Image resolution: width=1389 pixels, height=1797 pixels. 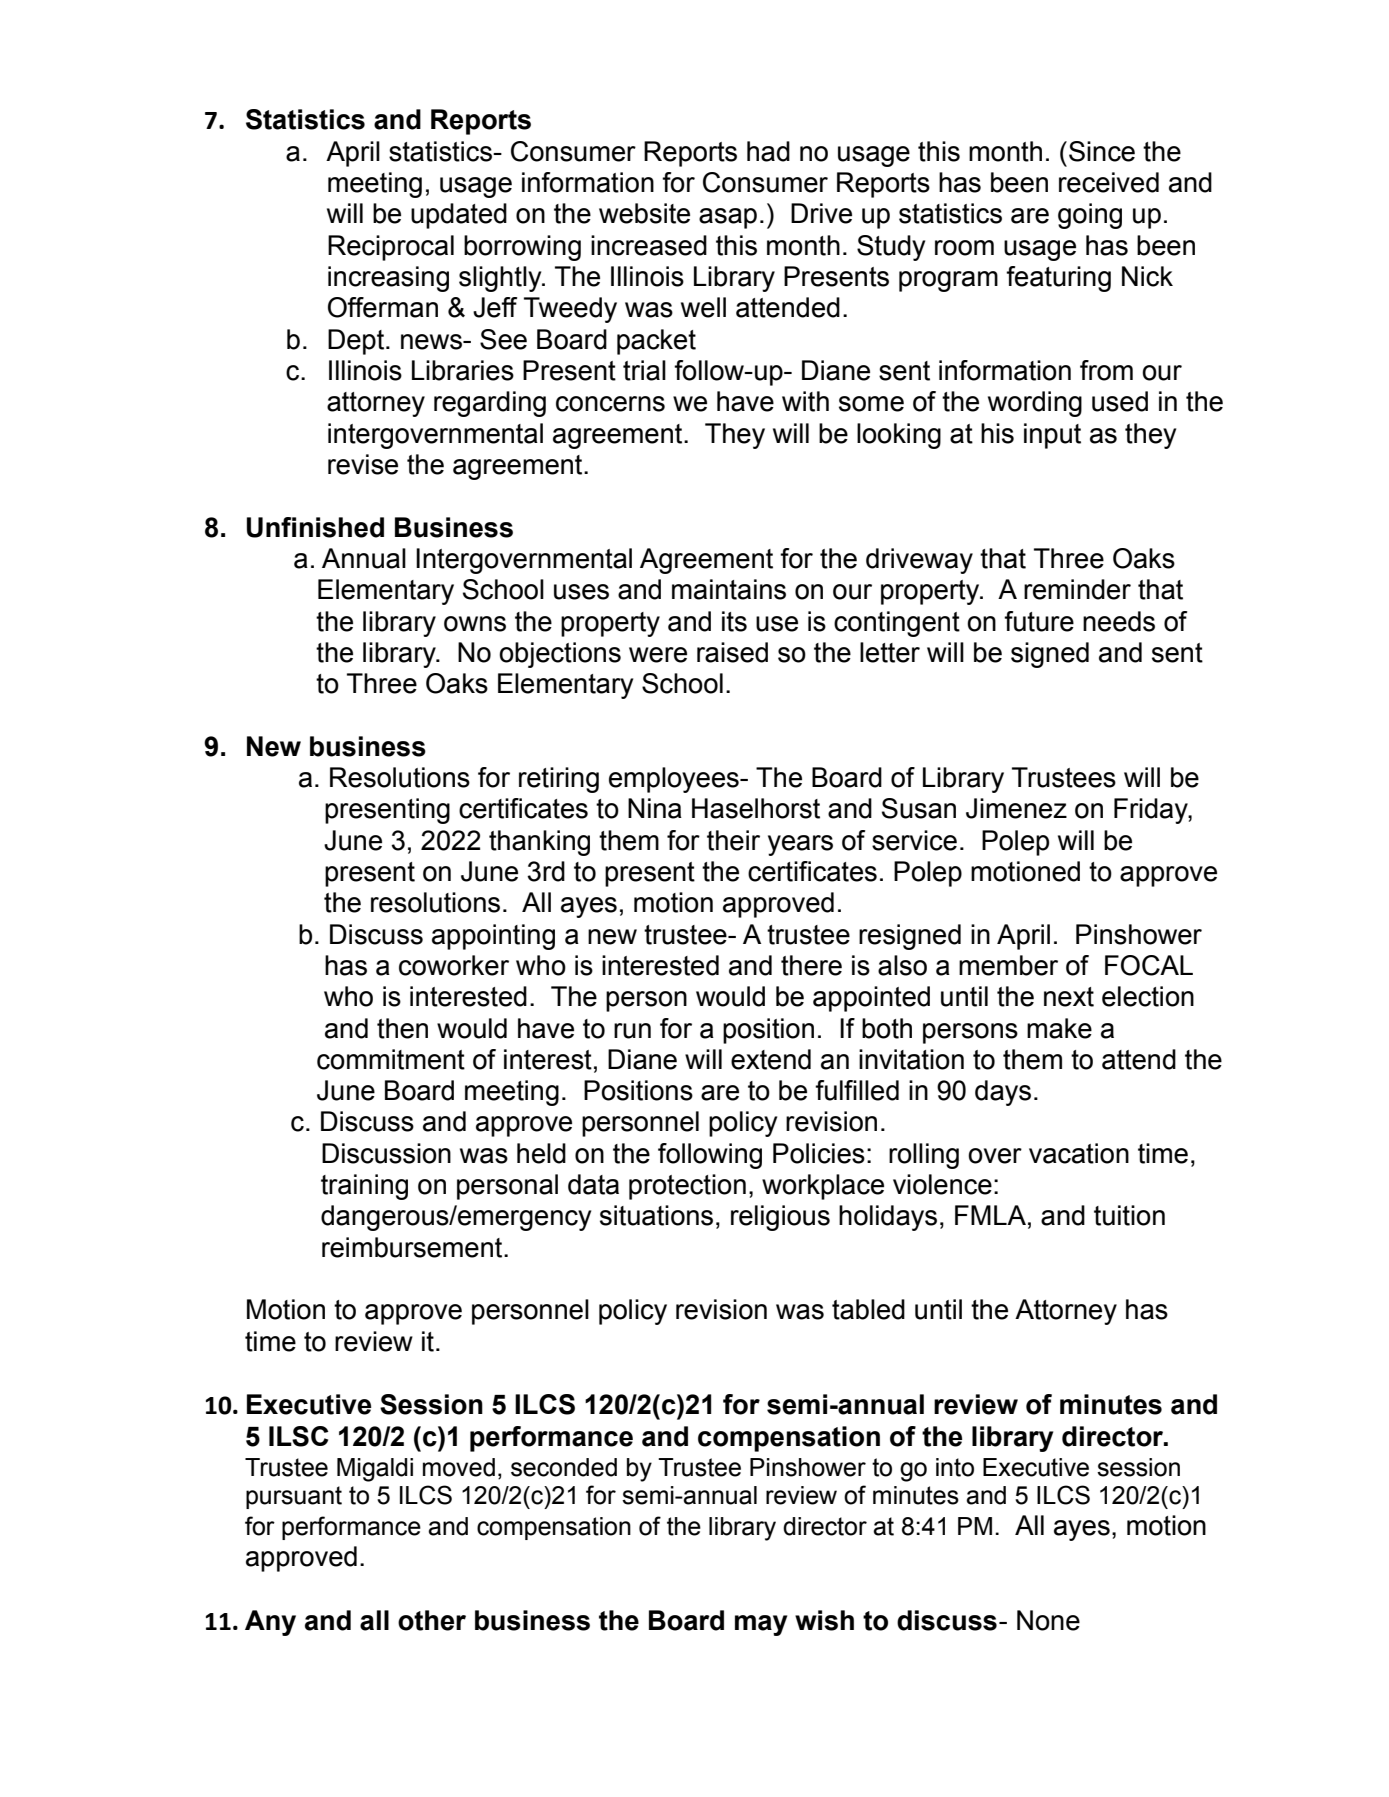 I want to click on protection, so click(x=687, y=1187).
